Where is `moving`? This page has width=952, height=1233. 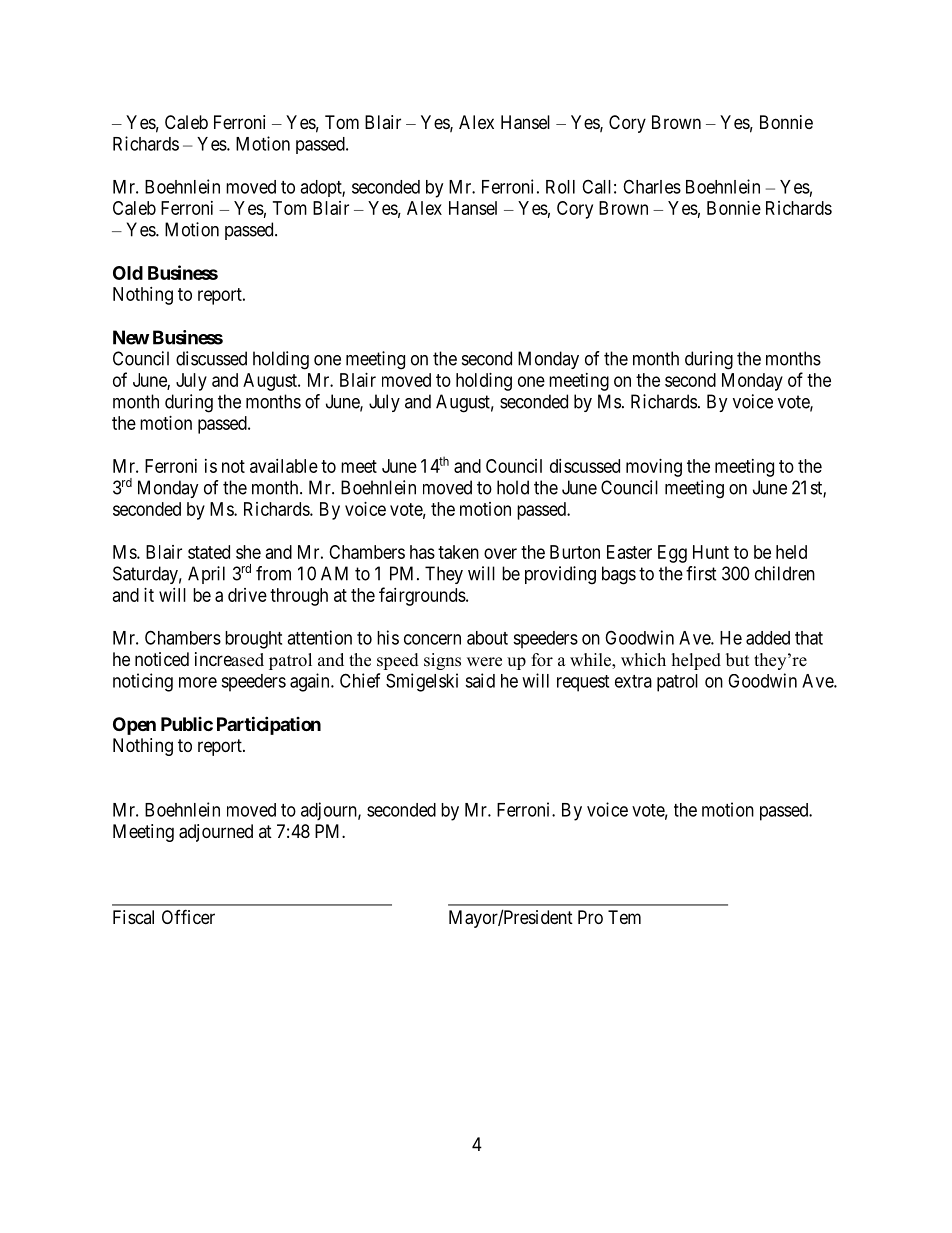 moving is located at coordinates (654, 468).
